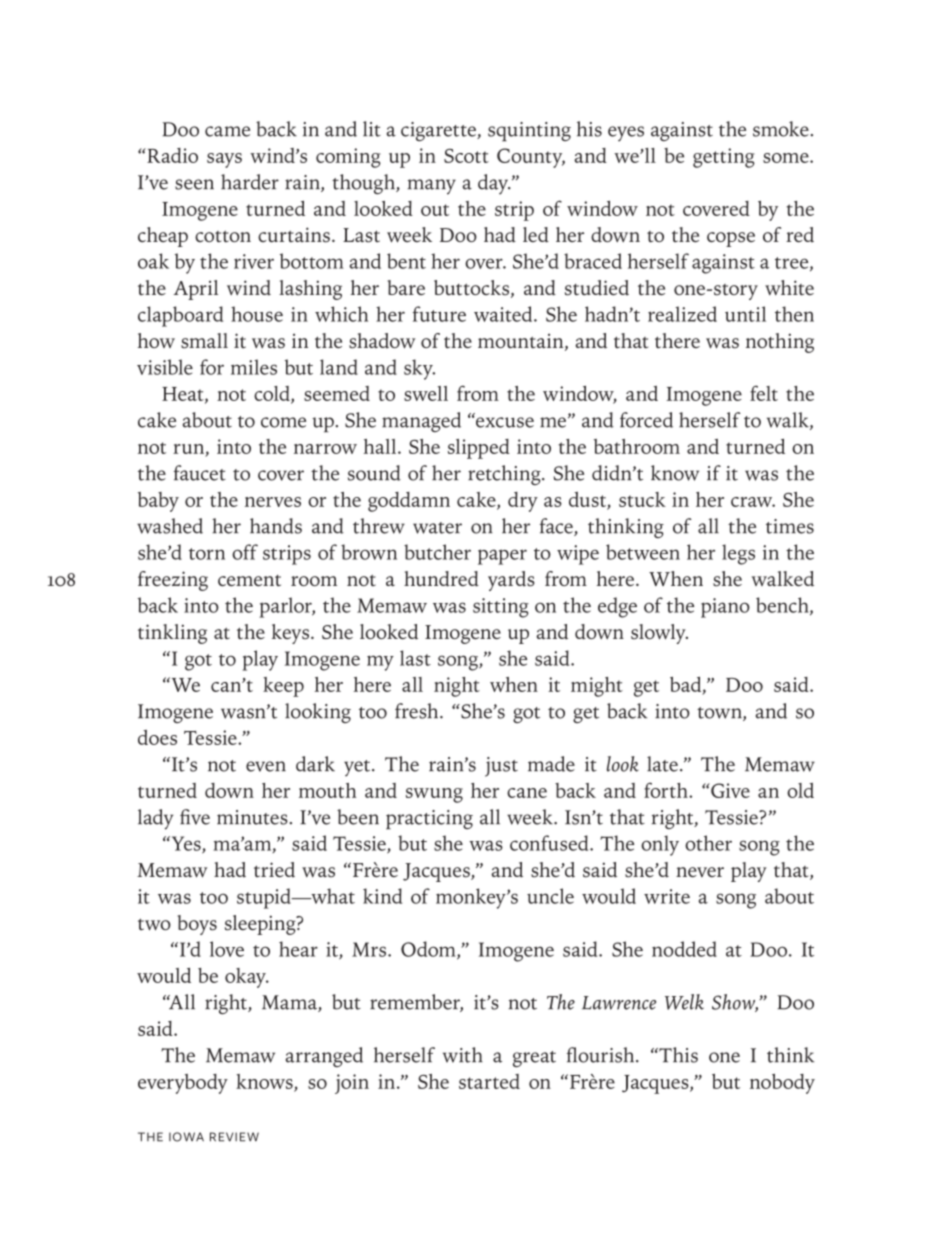 The height and width of the screenshot is (1245, 952). Describe the element at coordinates (253, 817) in the screenshot. I see `minutes` at that location.
